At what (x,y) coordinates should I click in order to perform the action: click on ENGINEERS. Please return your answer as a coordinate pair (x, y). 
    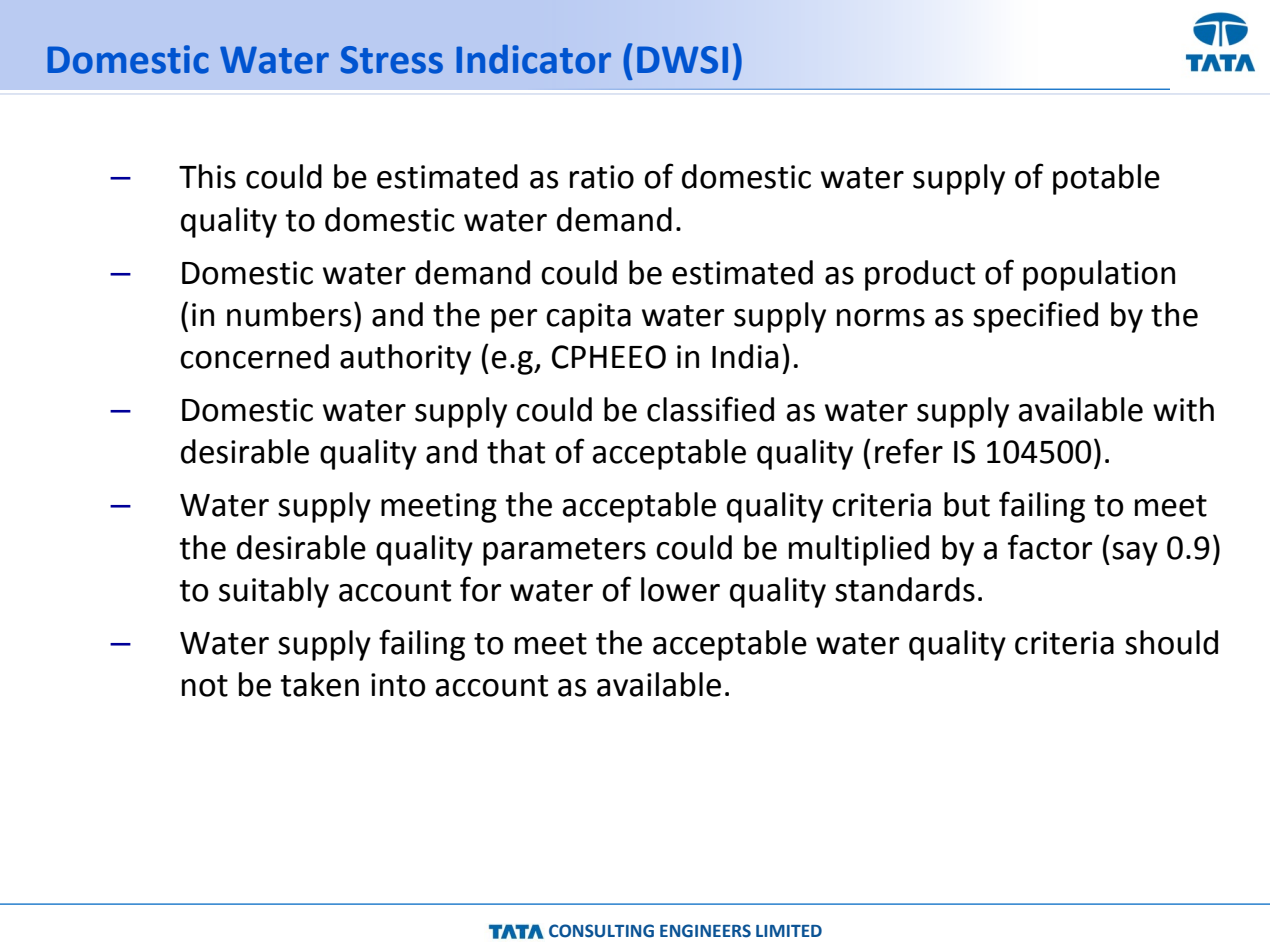
    Looking at the image, I should click on (705, 931).
